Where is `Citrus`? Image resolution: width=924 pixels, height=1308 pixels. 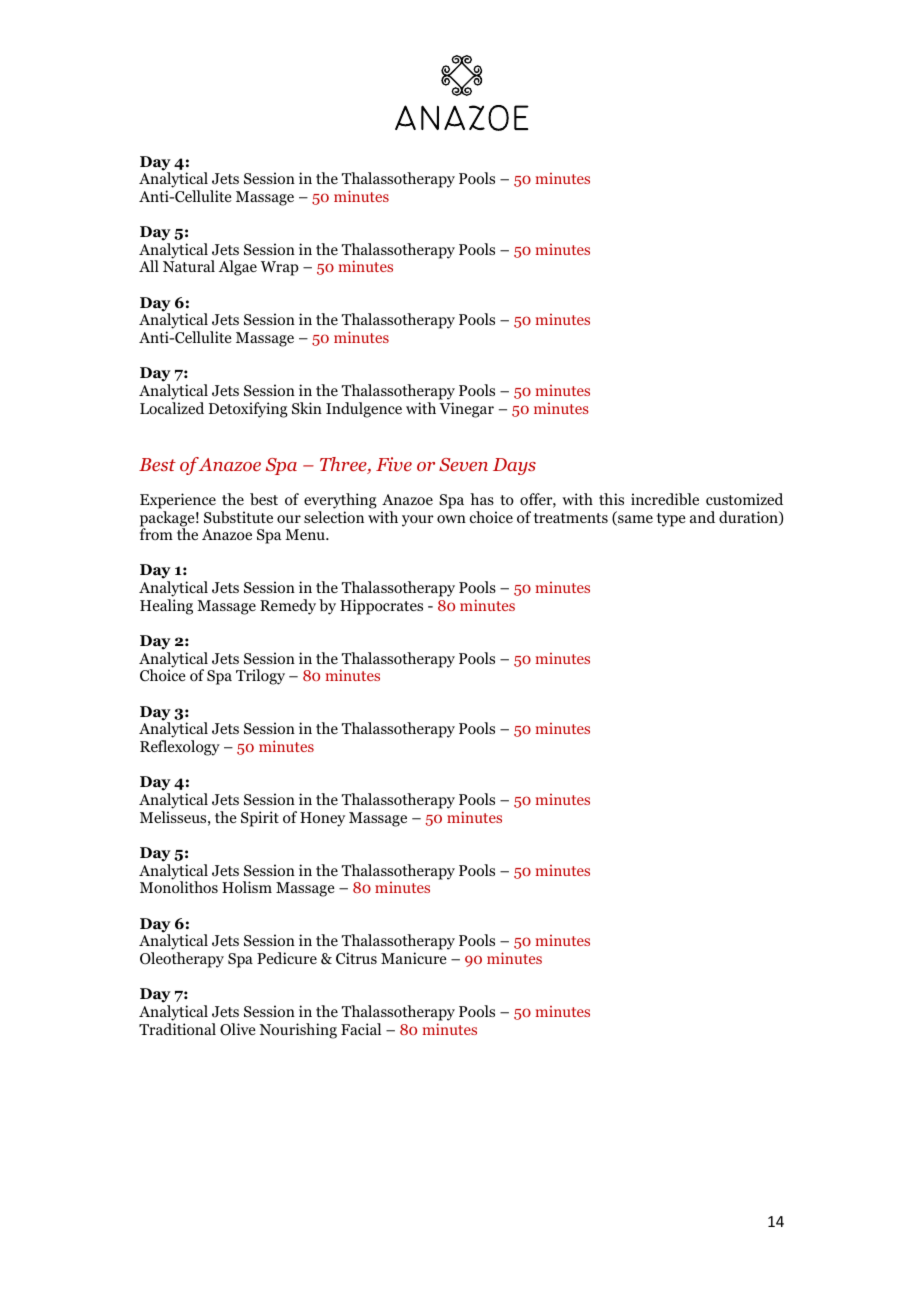
Citrus is located at coordinates (356, 958).
